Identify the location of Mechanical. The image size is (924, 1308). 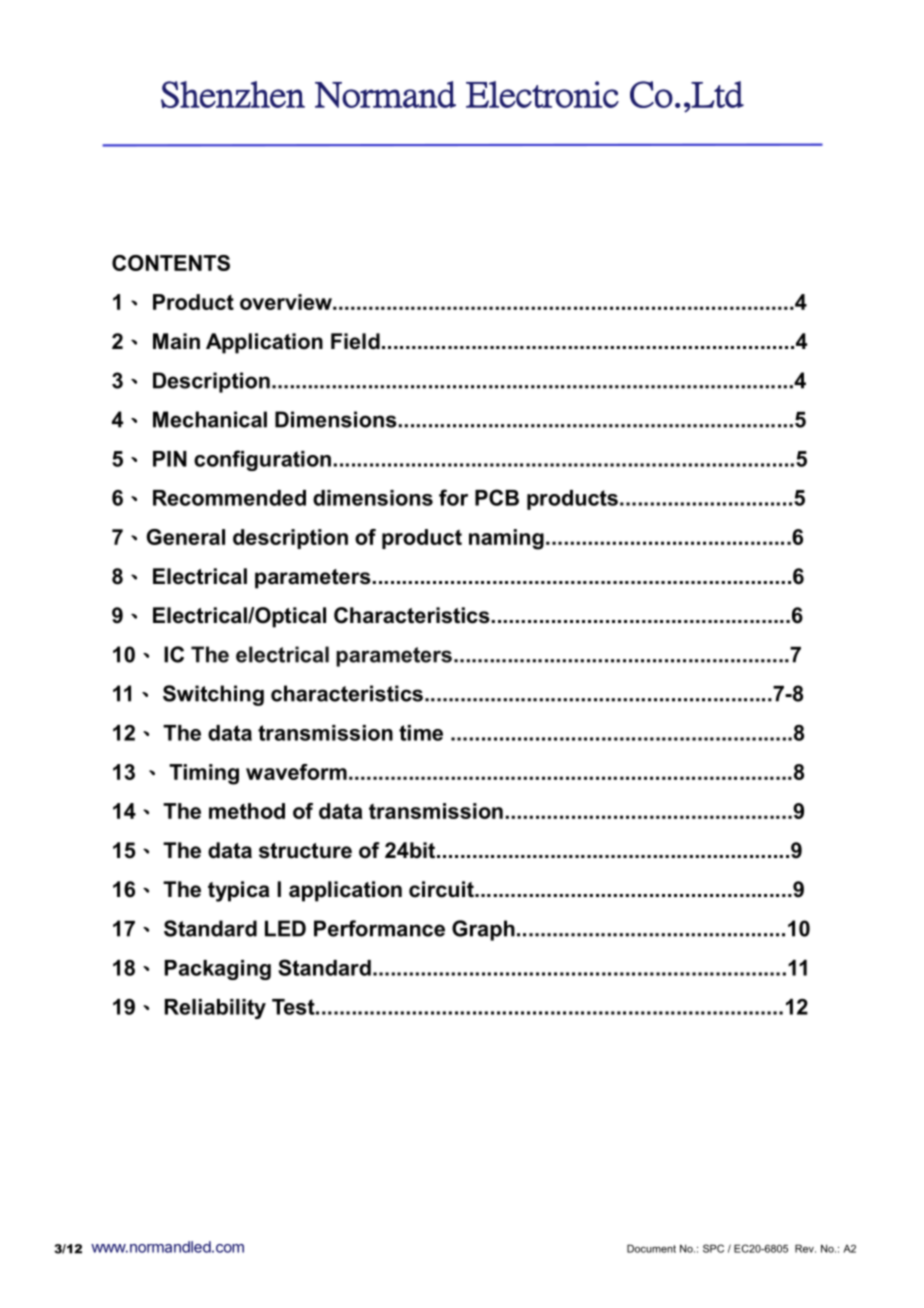
(210, 419).
